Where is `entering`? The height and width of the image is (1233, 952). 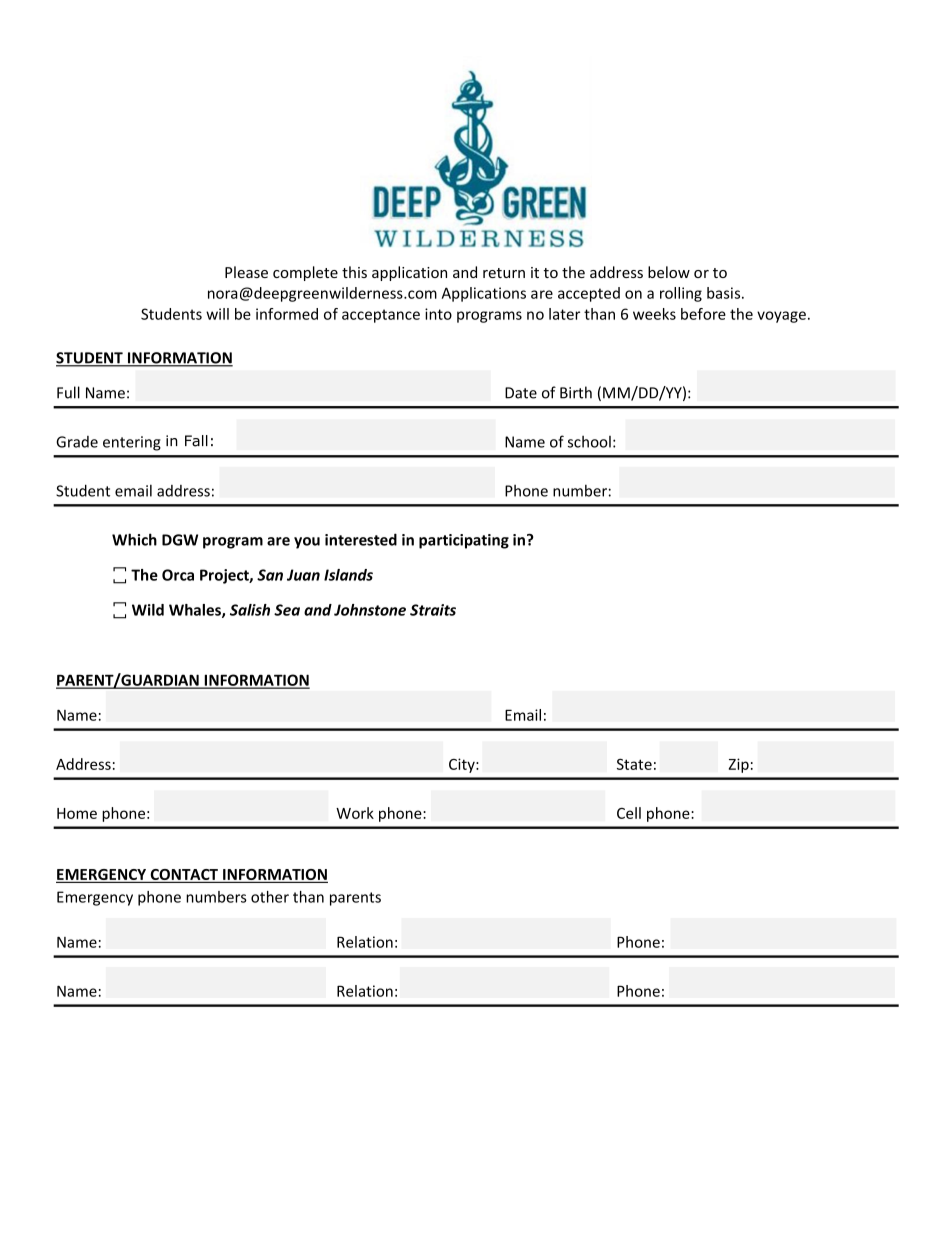
entering is located at coordinates (132, 443).
